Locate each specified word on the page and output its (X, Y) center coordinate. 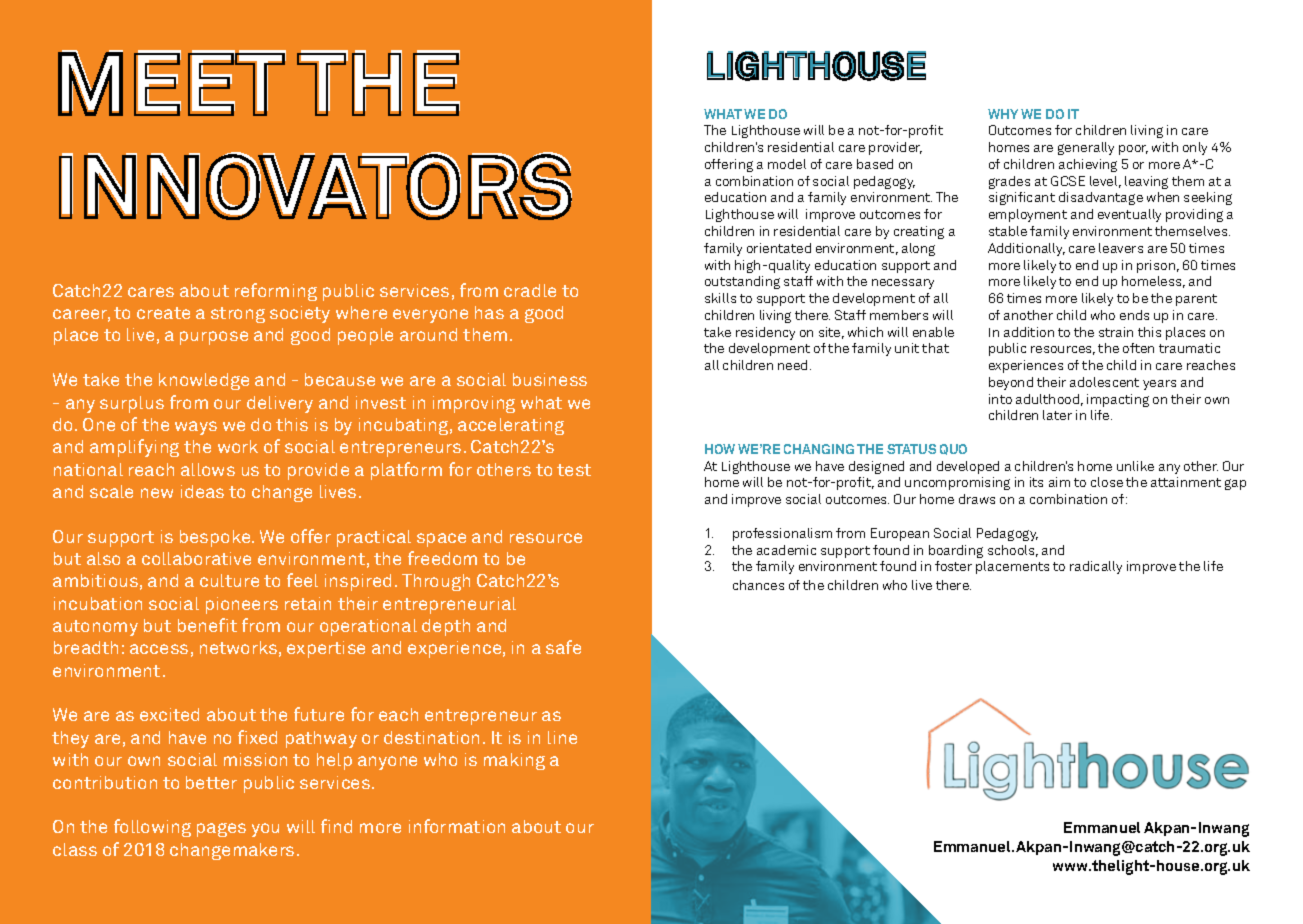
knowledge (204, 381)
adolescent (1104, 382)
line (562, 737)
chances (758, 585)
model (787, 164)
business (550, 379)
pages (221, 830)
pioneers (242, 605)
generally (1086, 148)
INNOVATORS (316, 185)
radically (1096, 567)
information (457, 826)
